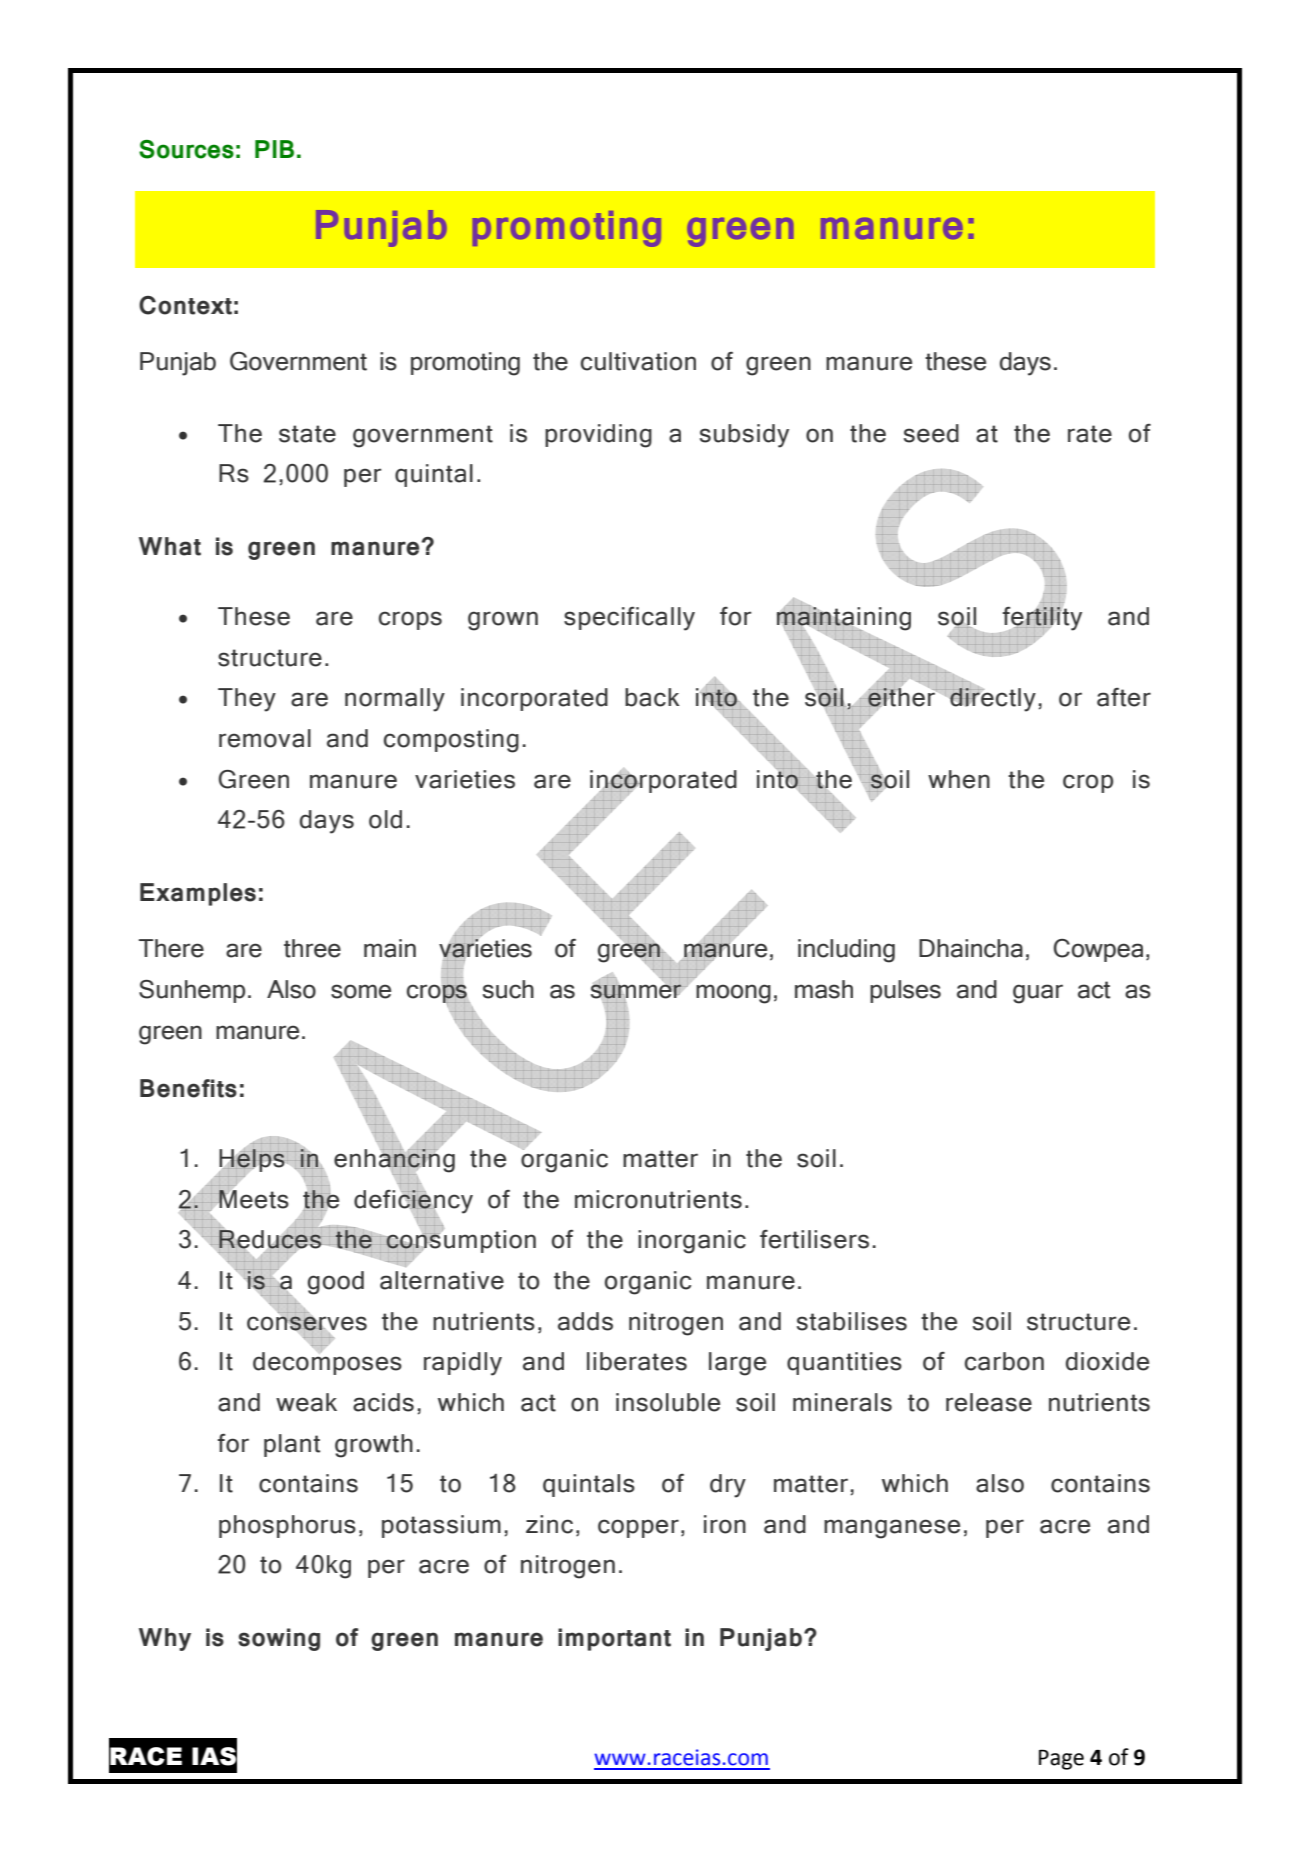  I want to click on carbon, so click(1004, 1361).
